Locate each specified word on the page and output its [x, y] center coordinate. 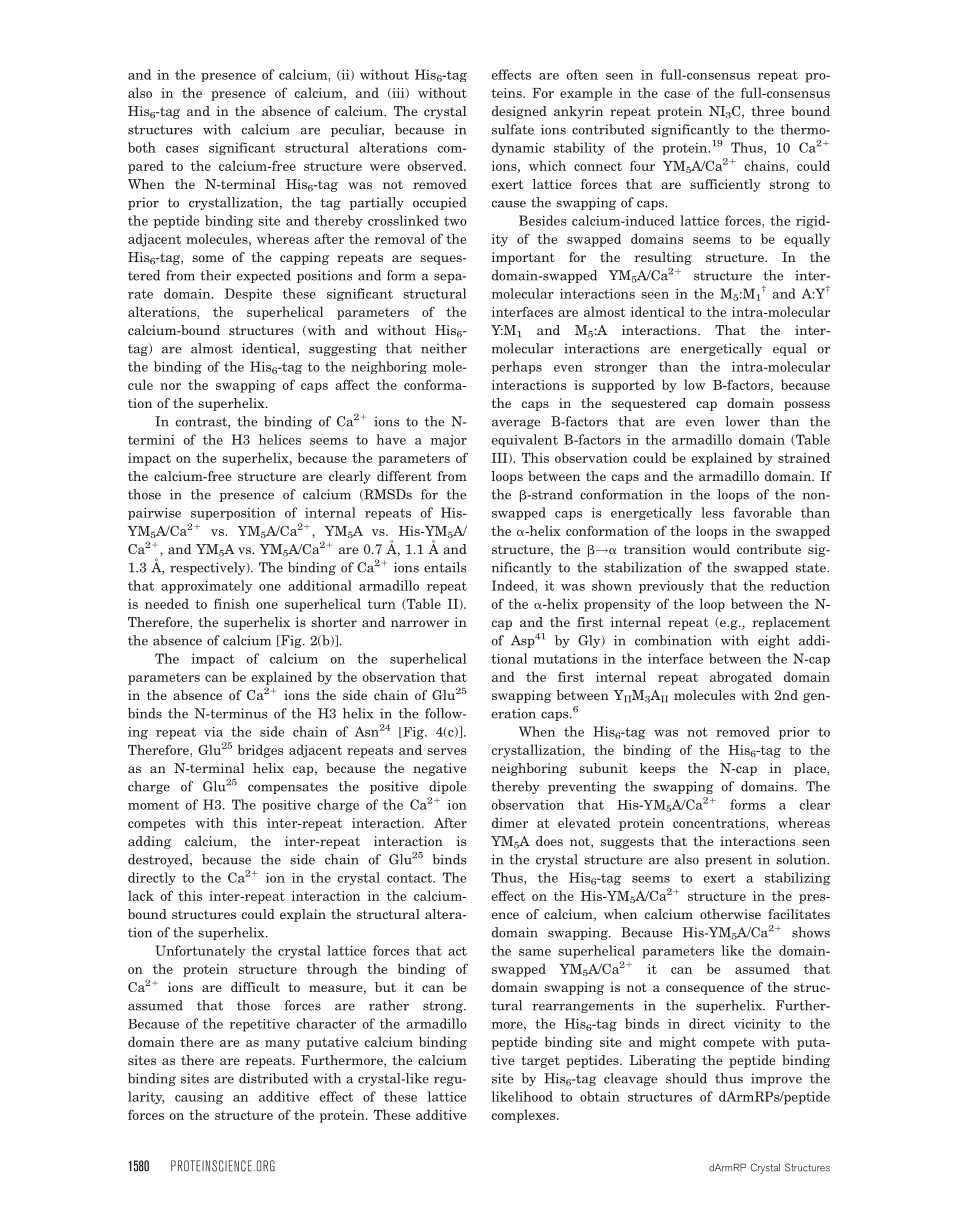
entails [445, 567]
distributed [273, 1078]
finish [231, 603]
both [142, 147]
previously [671, 587]
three [768, 111]
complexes [524, 1116]
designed [519, 112]
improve [776, 1079]
